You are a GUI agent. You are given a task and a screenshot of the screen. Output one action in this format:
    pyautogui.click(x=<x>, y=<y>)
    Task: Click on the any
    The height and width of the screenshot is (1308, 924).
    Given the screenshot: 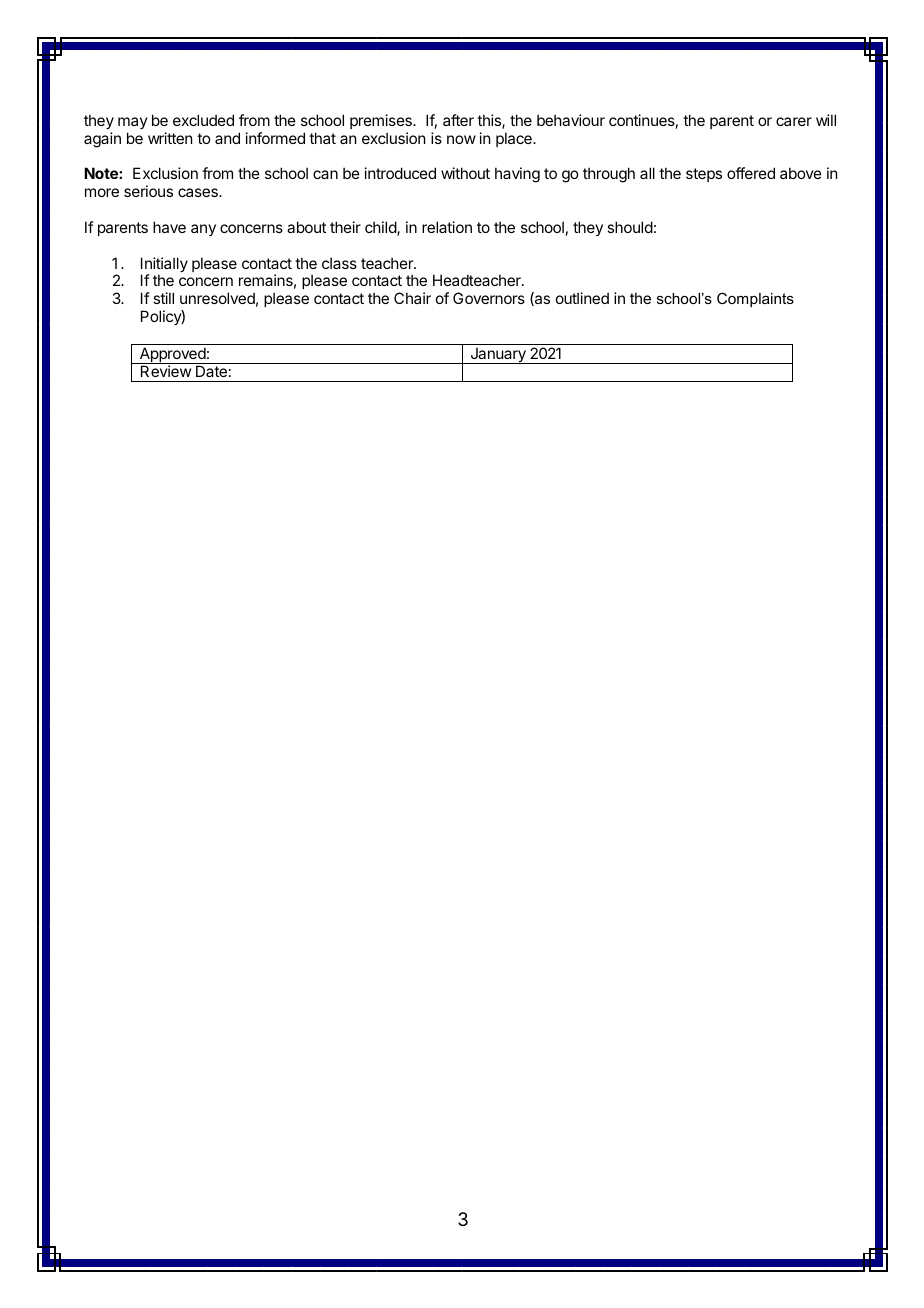 What is the action you would take?
    pyautogui.click(x=203, y=230)
